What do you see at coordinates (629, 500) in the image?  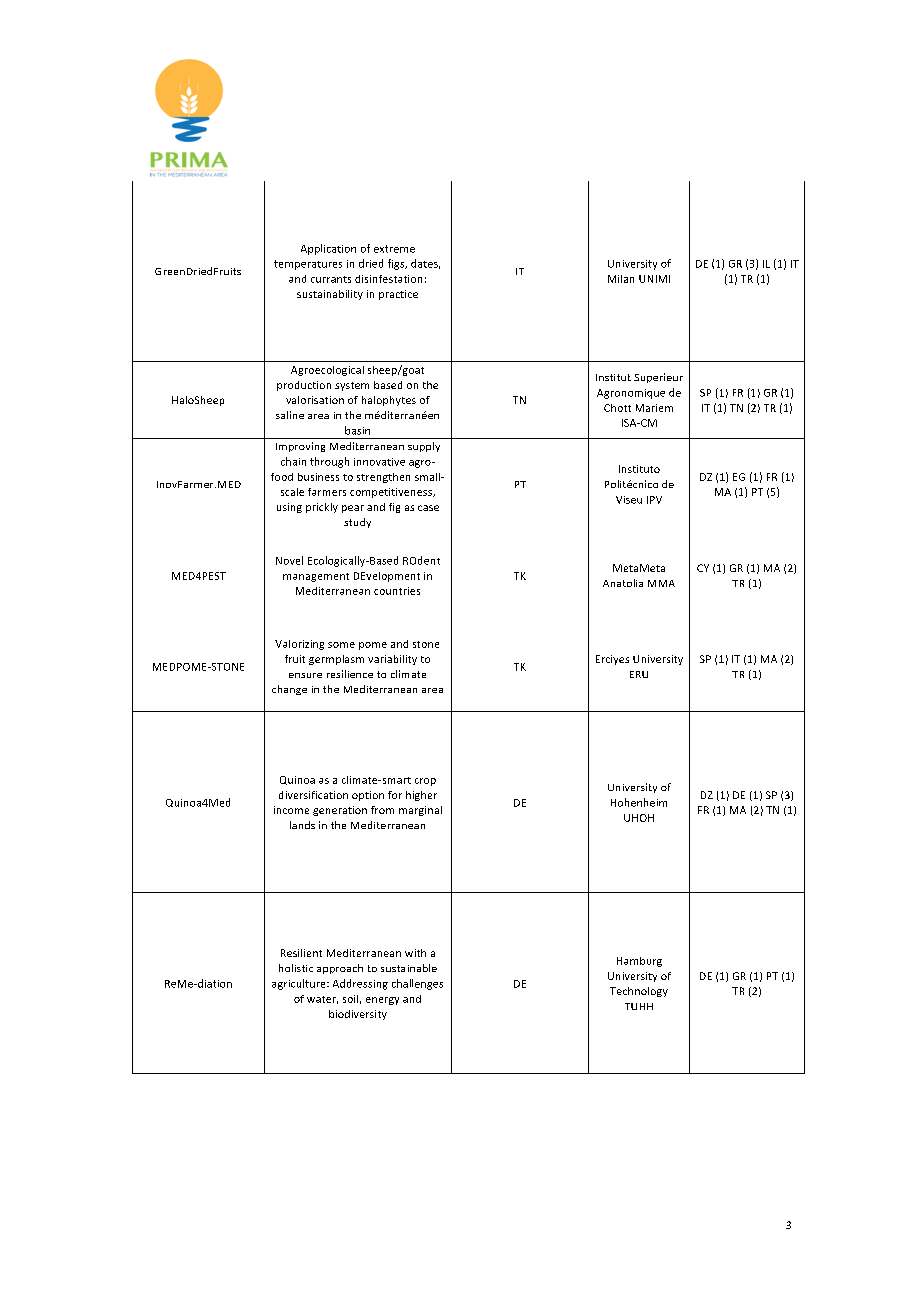 I see `Viseu` at bounding box center [629, 500].
